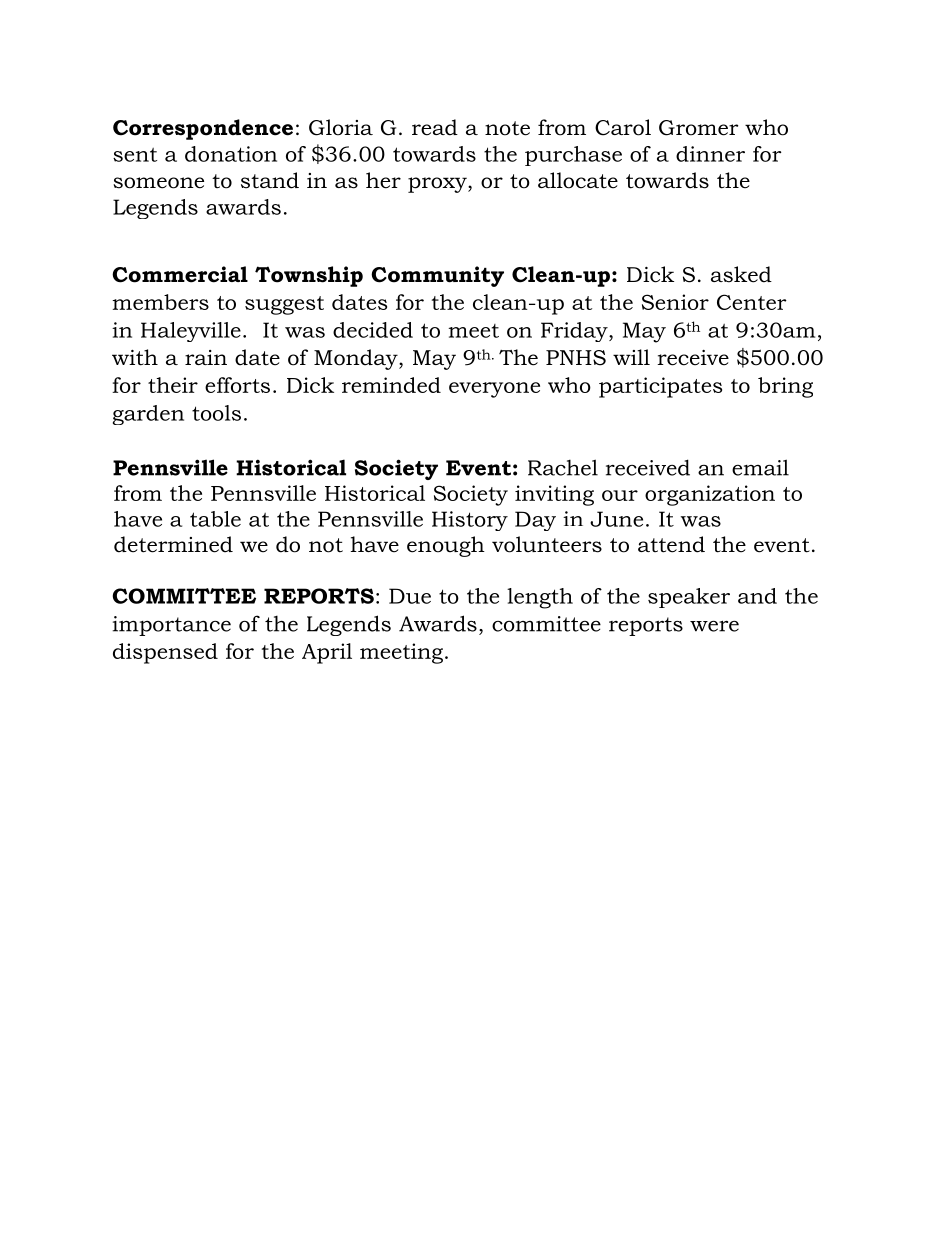 The height and width of the image is (1233, 952). What do you see at coordinates (215, 519) in the image?
I see `table` at bounding box center [215, 519].
